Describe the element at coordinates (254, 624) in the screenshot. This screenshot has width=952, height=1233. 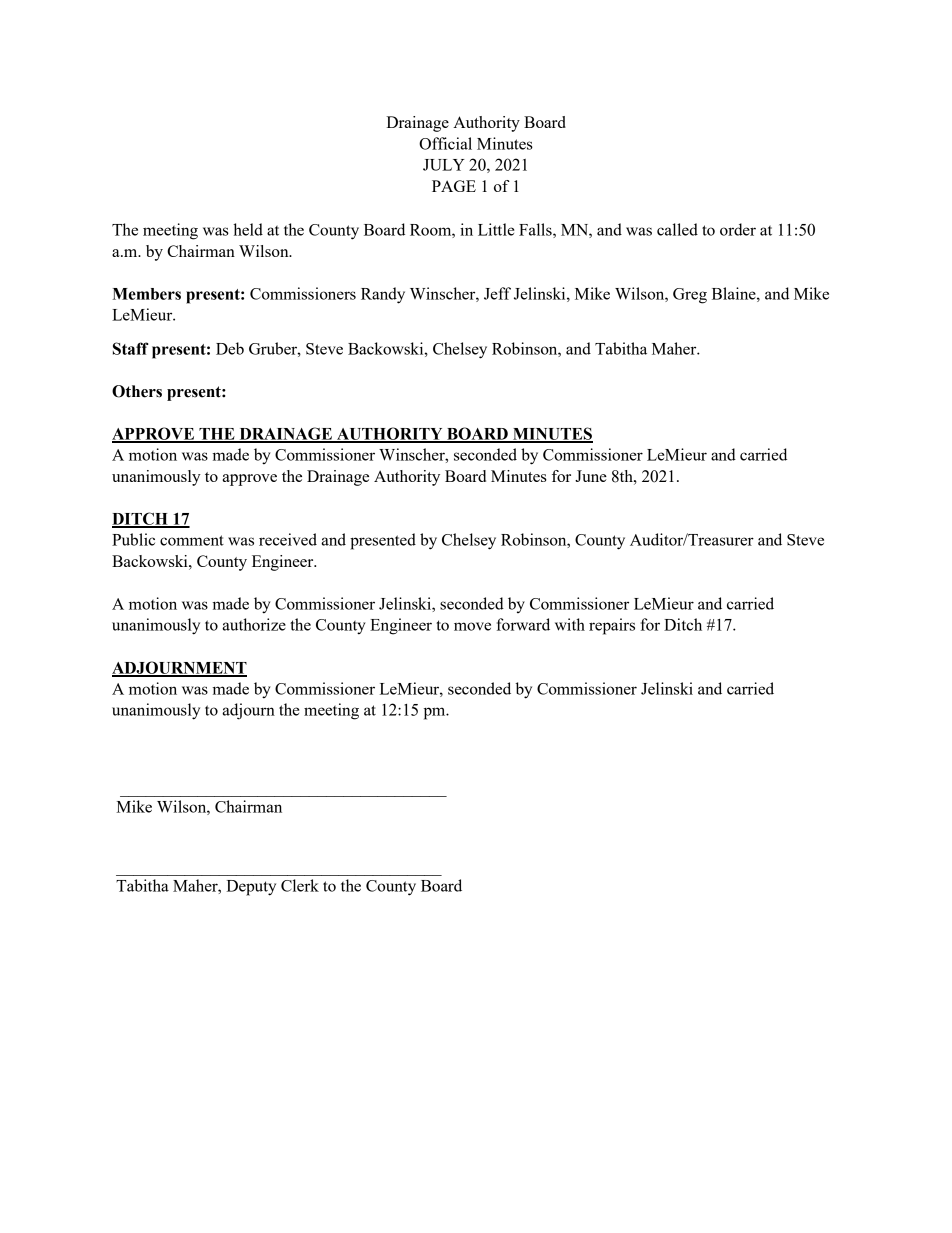
I see `authorize` at that location.
